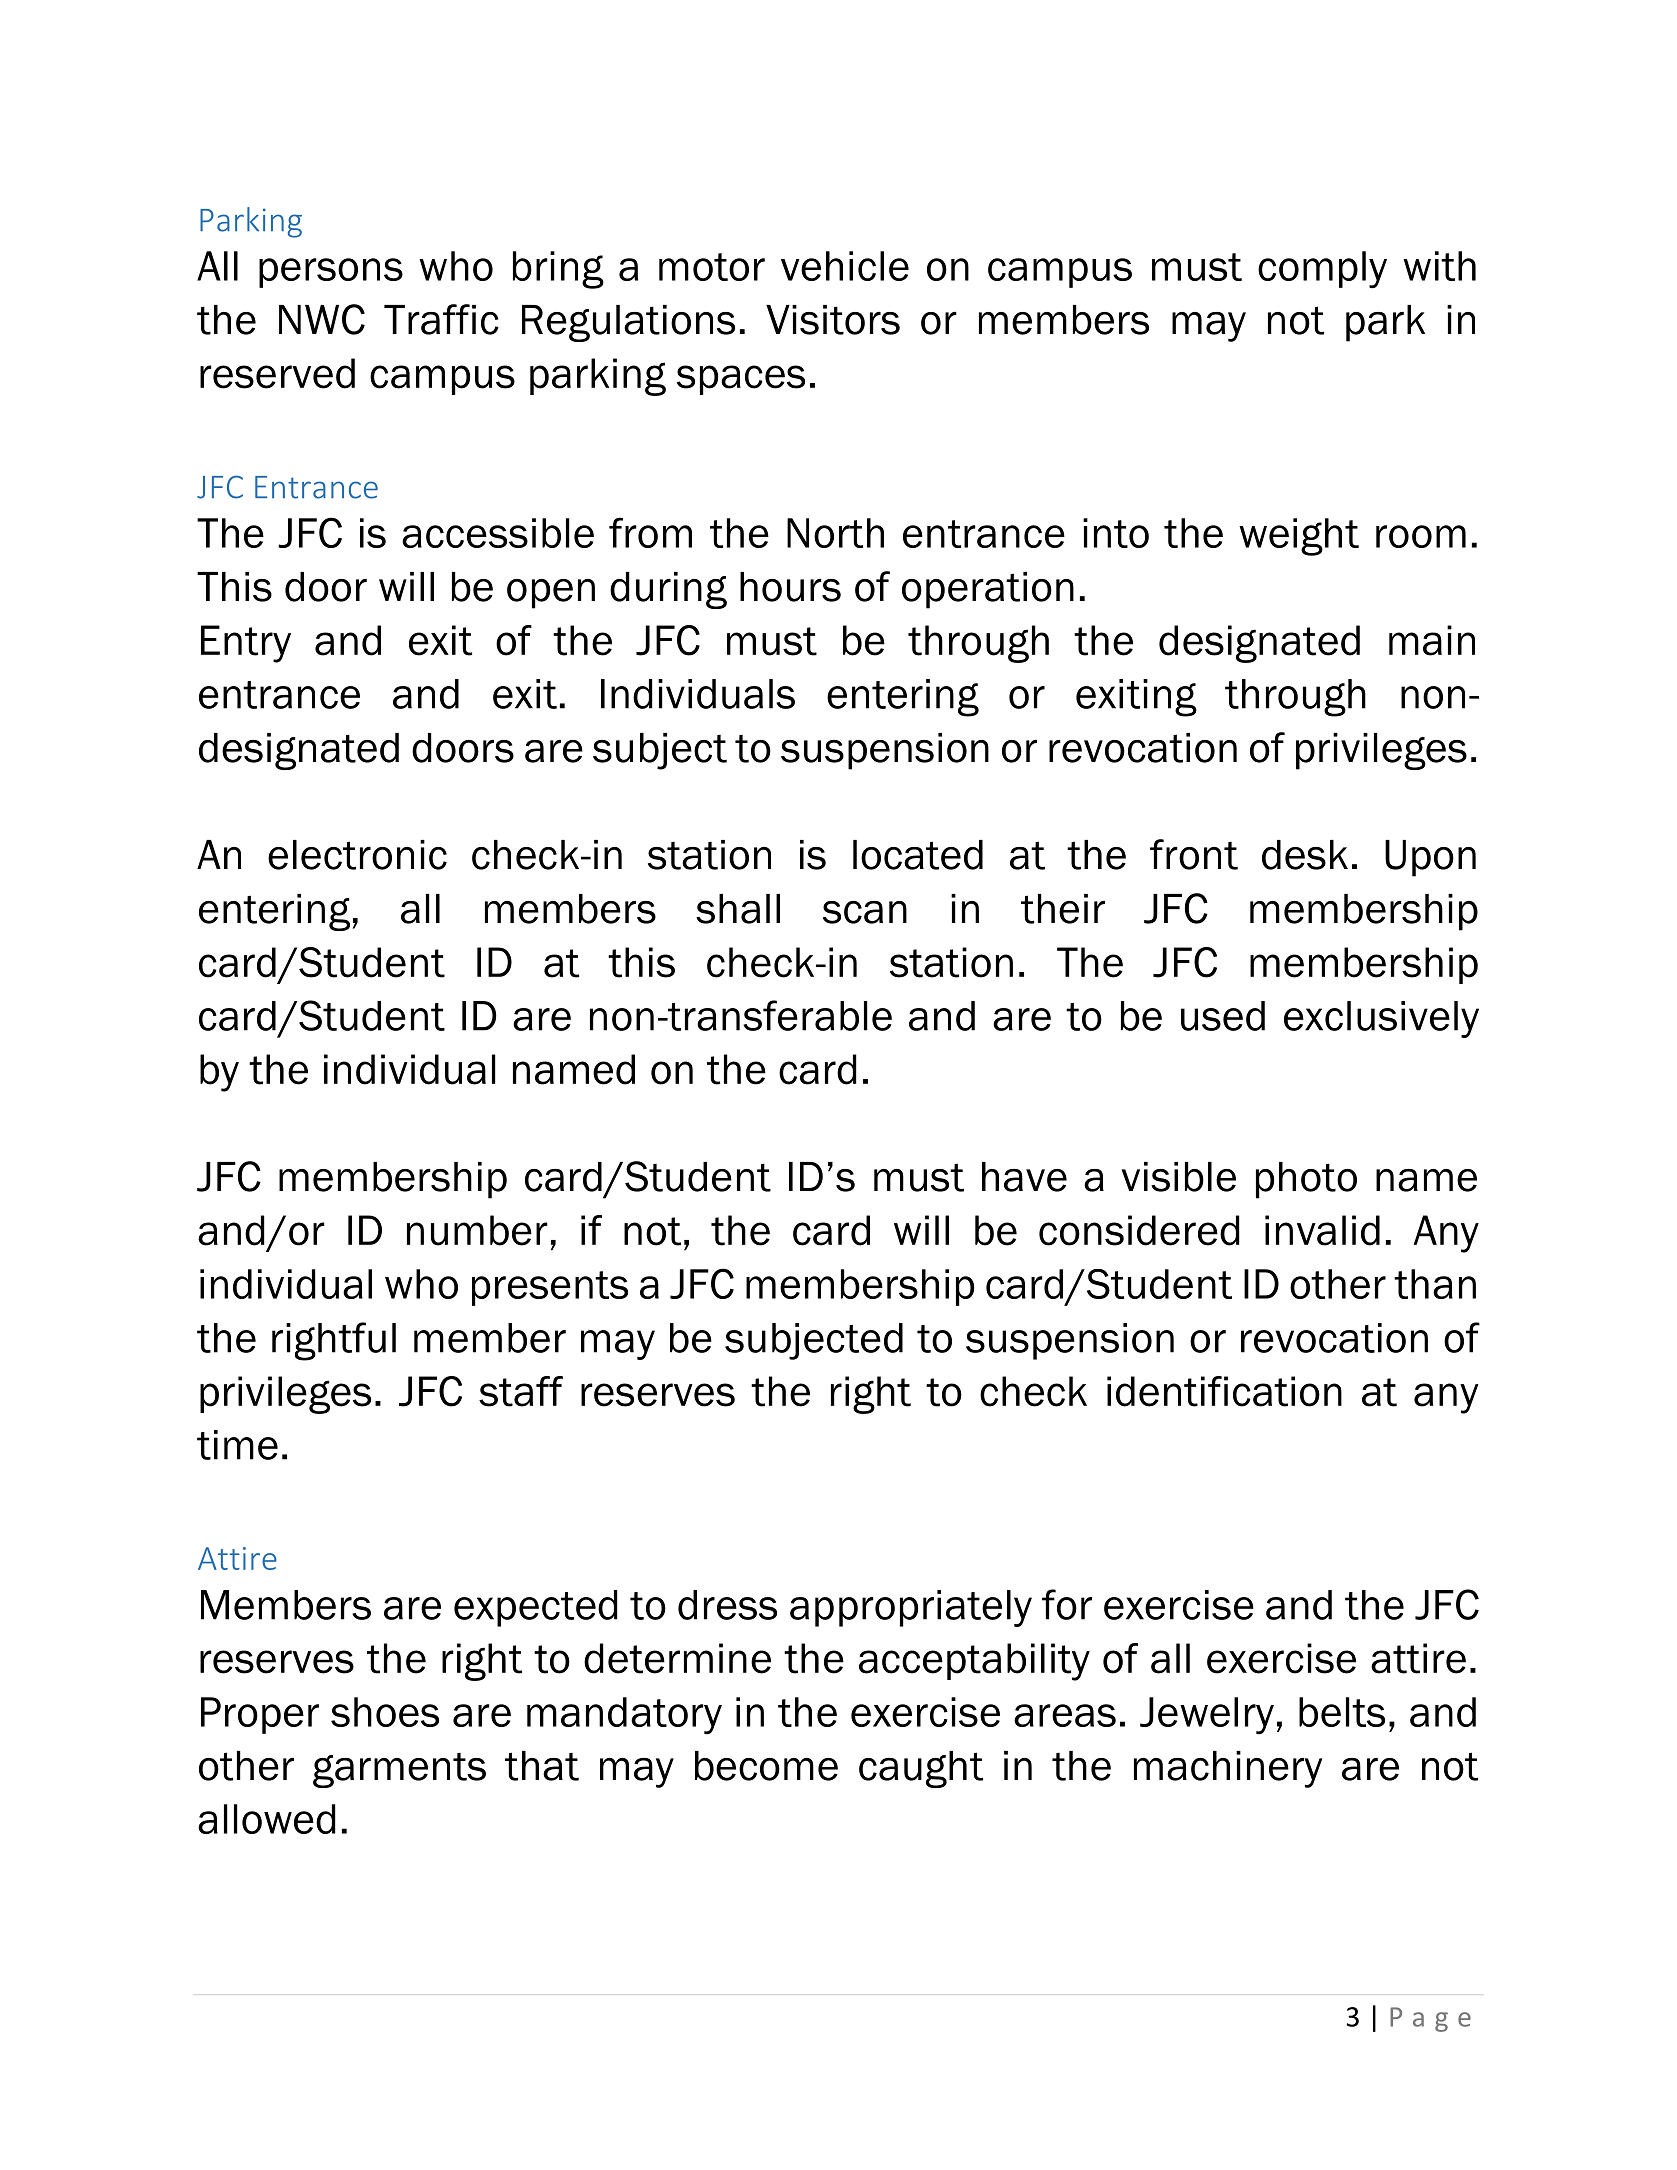 This screenshot has width=1677, height=2170. What do you see at coordinates (237, 1445) in the screenshot?
I see `time` at bounding box center [237, 1445].
